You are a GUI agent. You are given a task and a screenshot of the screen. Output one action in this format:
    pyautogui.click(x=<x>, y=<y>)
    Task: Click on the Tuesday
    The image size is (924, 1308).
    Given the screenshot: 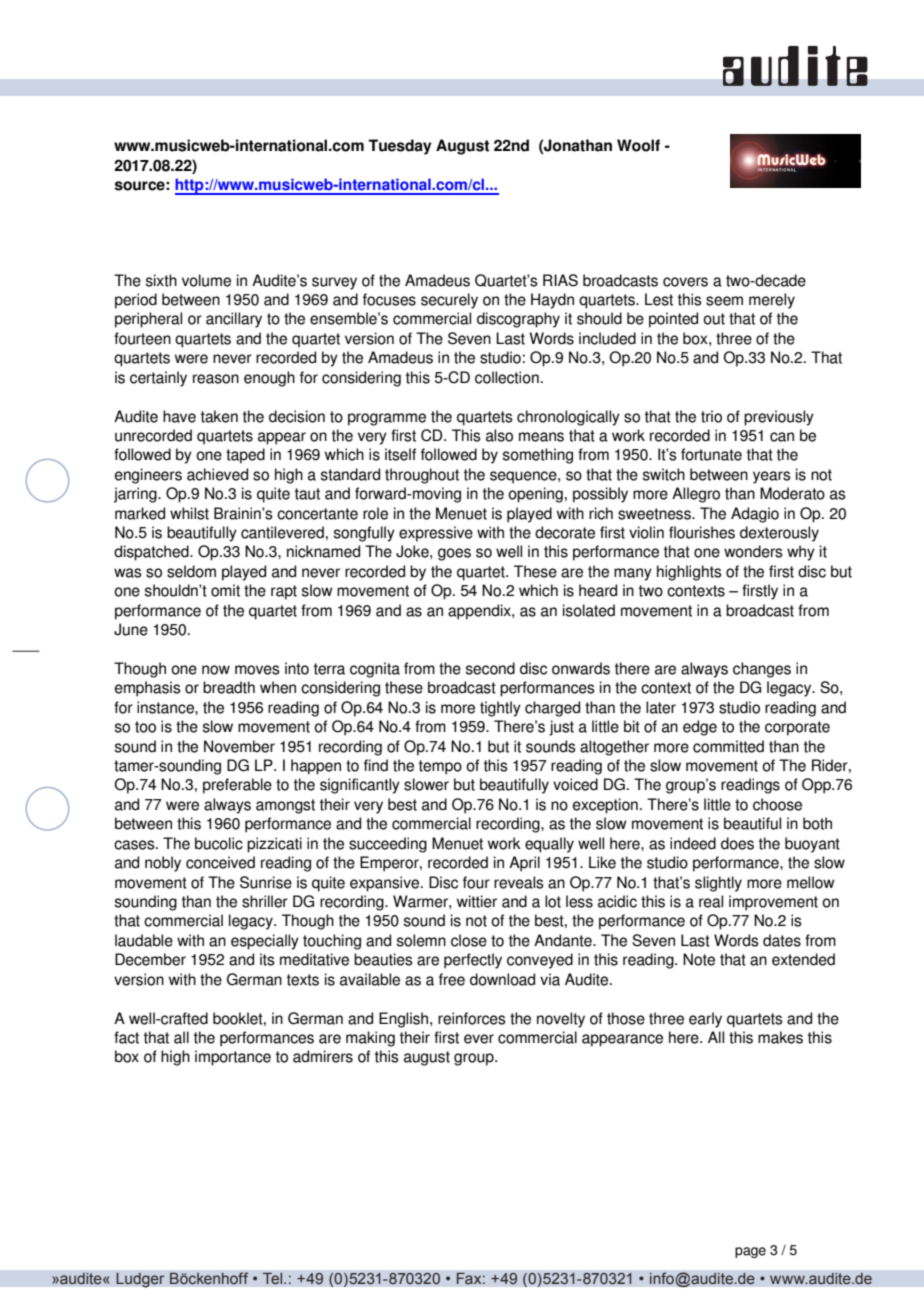 What is the action you would take?
    pyautogui.click(x=399, y=147)
